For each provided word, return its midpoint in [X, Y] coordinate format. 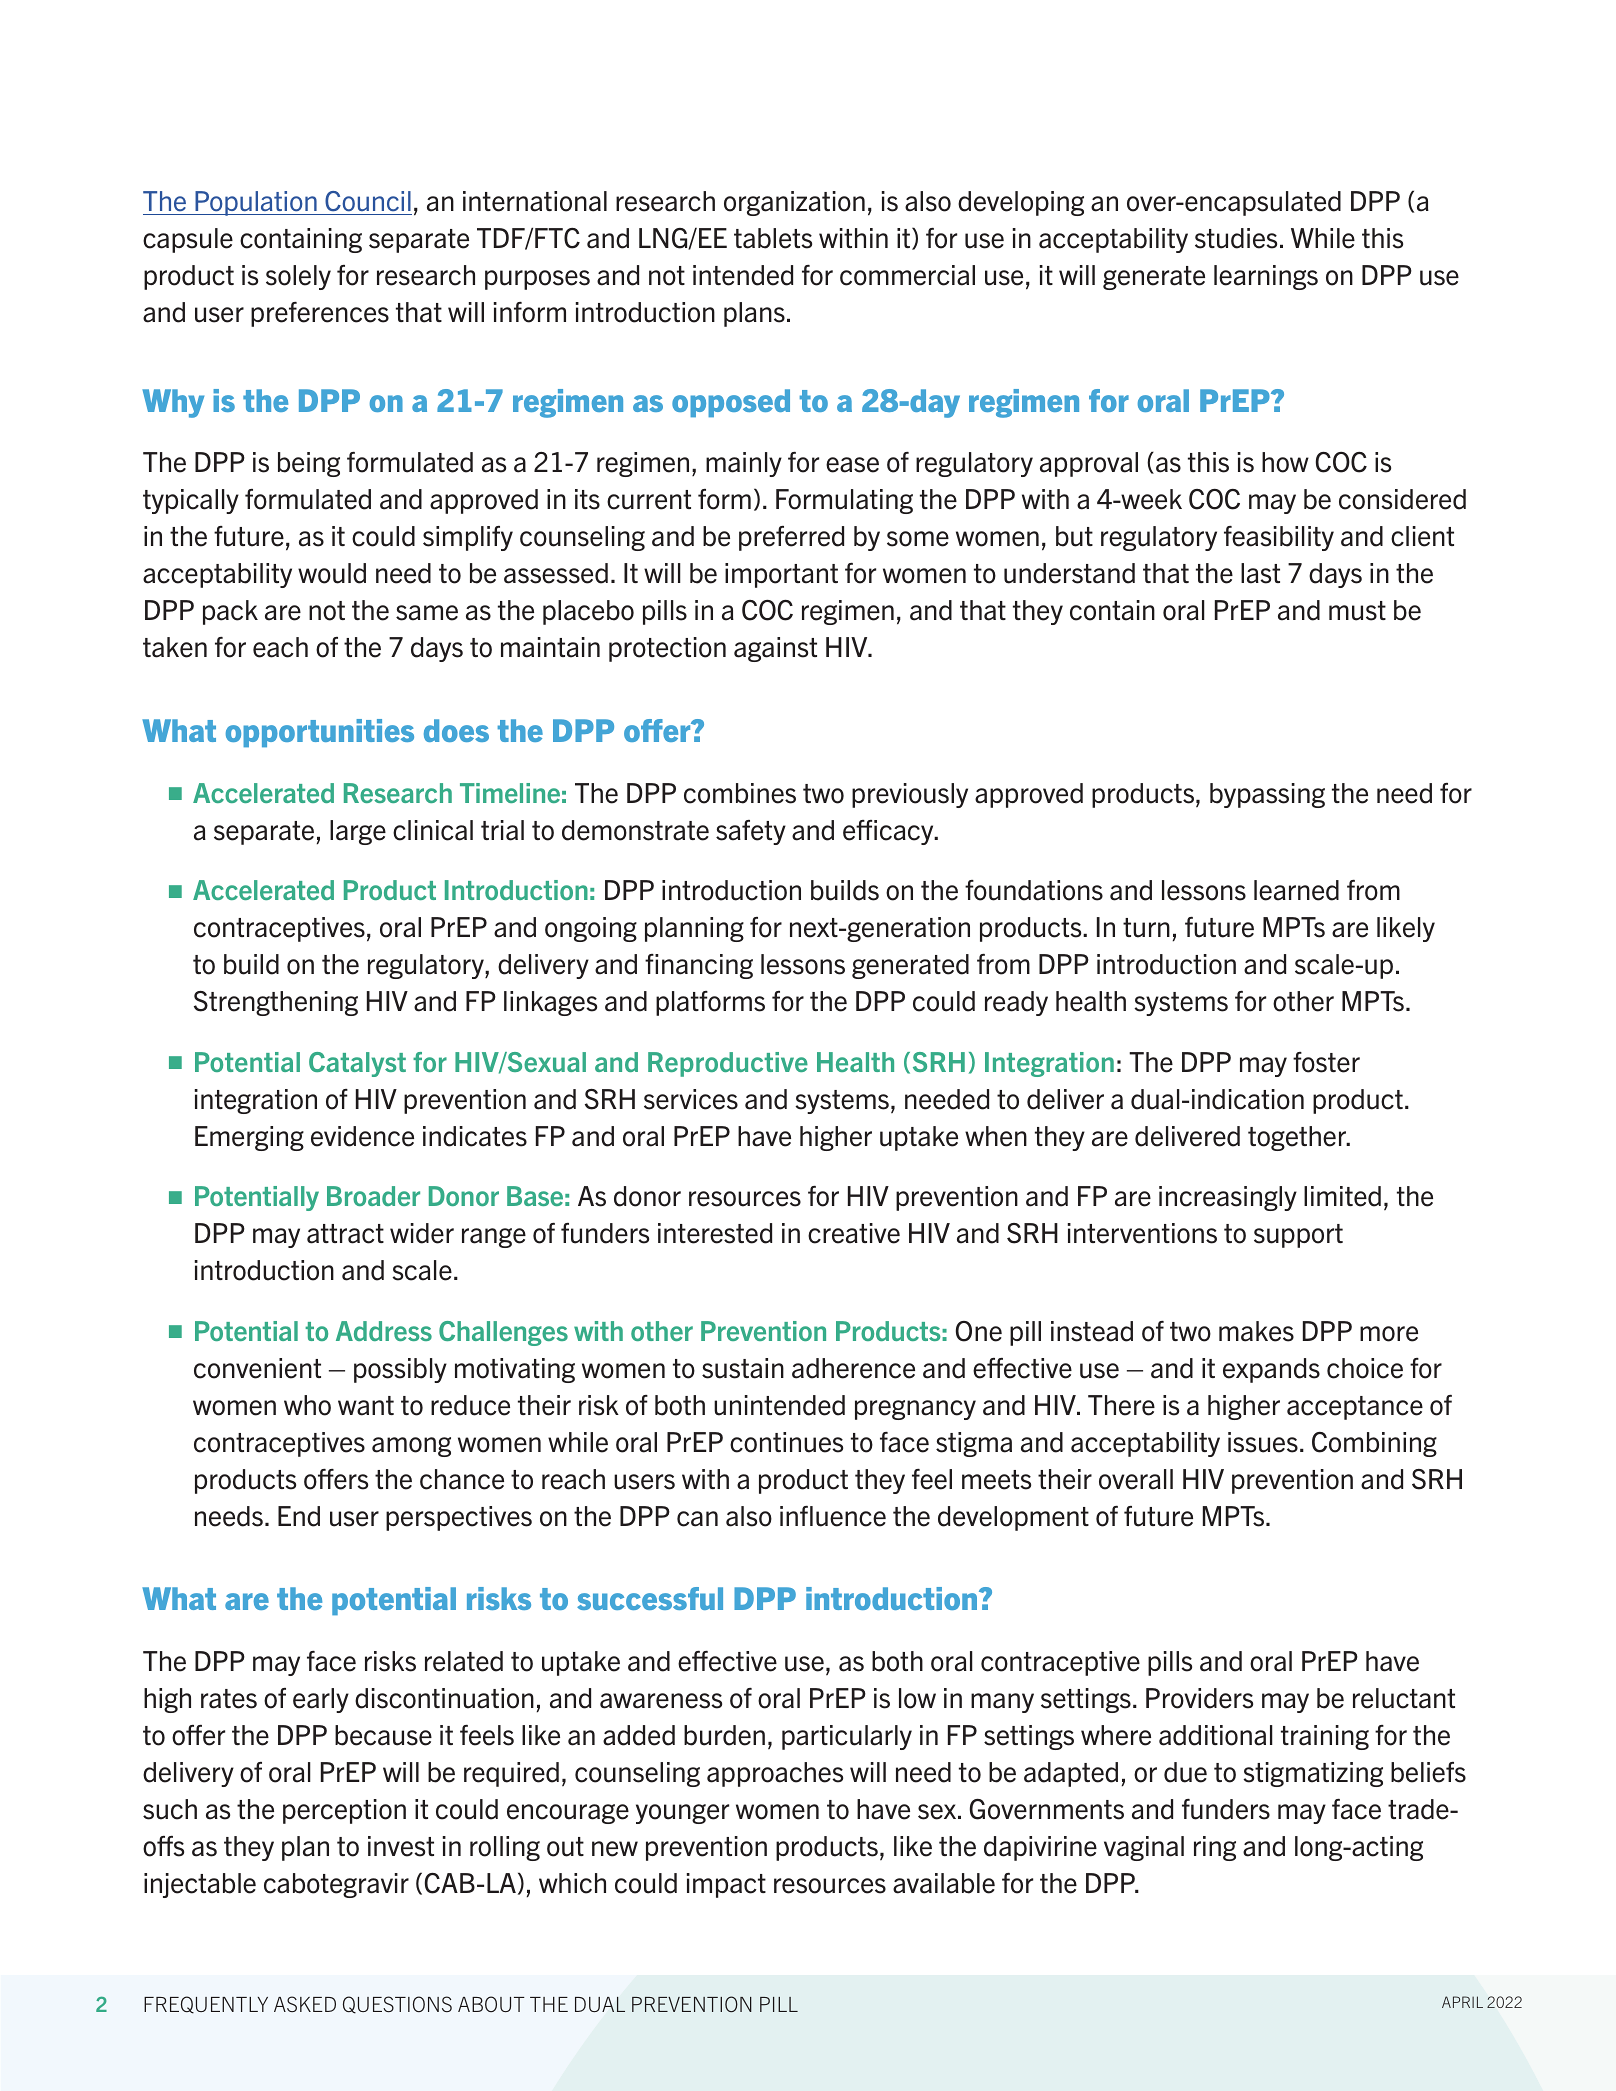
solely [298, 277]
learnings [1266, 277]
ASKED [305, 2004]
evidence [362, 1136]
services [691, 1099]
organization [794, 203]
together [1298, 1138]
